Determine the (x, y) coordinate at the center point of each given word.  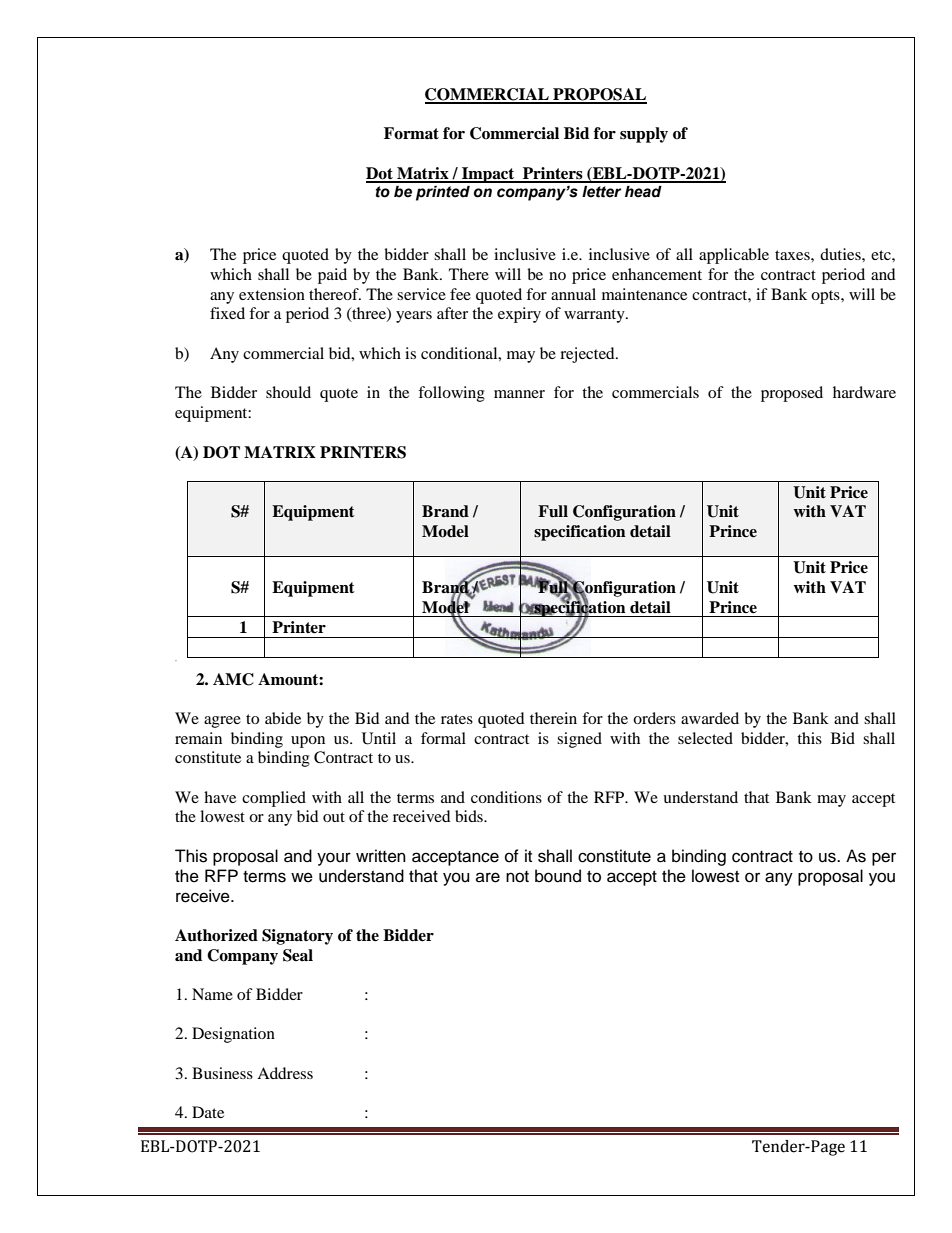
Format (411, 133)
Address (285, 1073)
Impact (488, 175)
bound (558, 876)
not (517, 877)
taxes (793, 255)
